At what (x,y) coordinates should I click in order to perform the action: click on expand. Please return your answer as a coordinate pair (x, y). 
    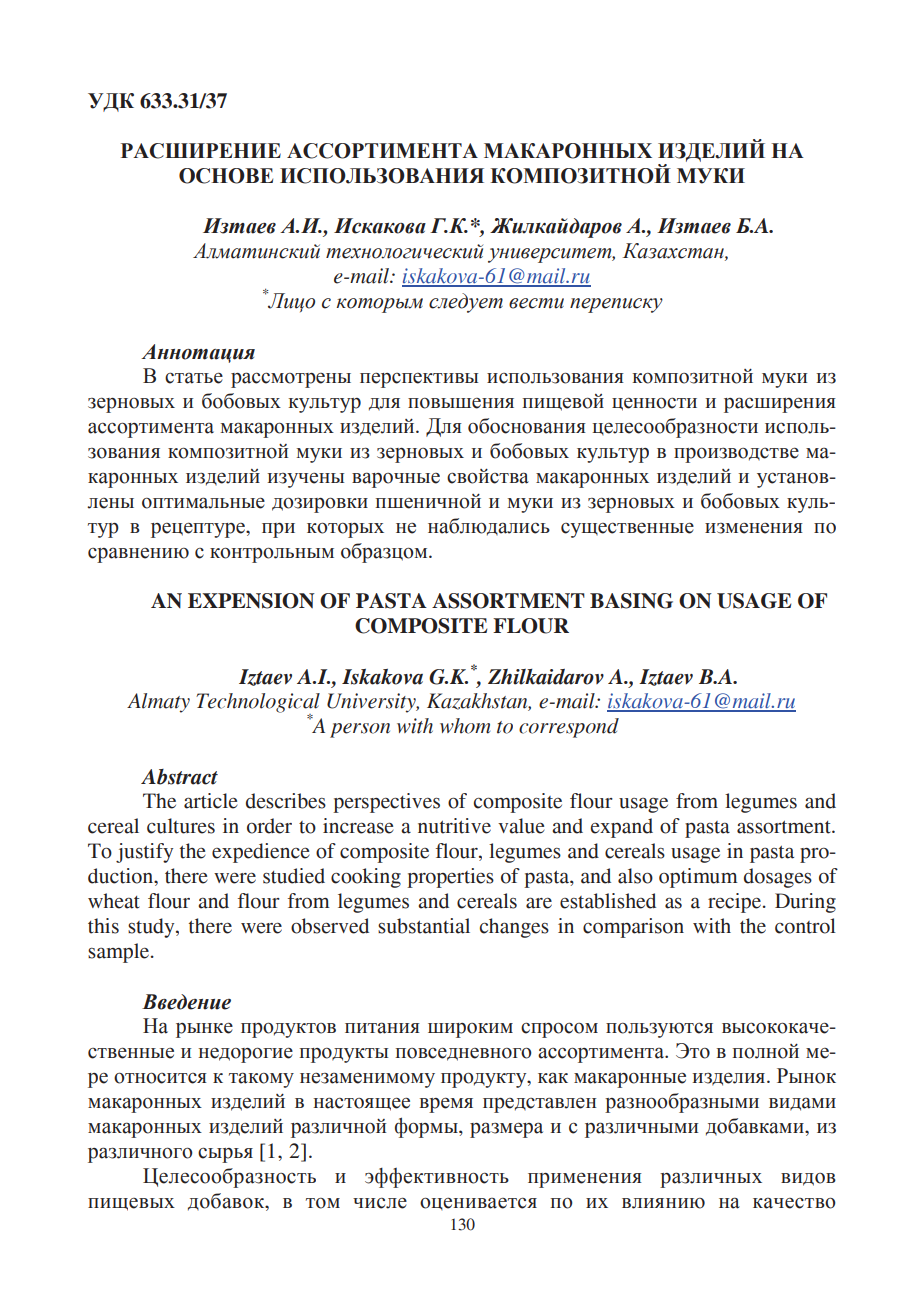
    Looking at the image, I should click on (622, 828).
